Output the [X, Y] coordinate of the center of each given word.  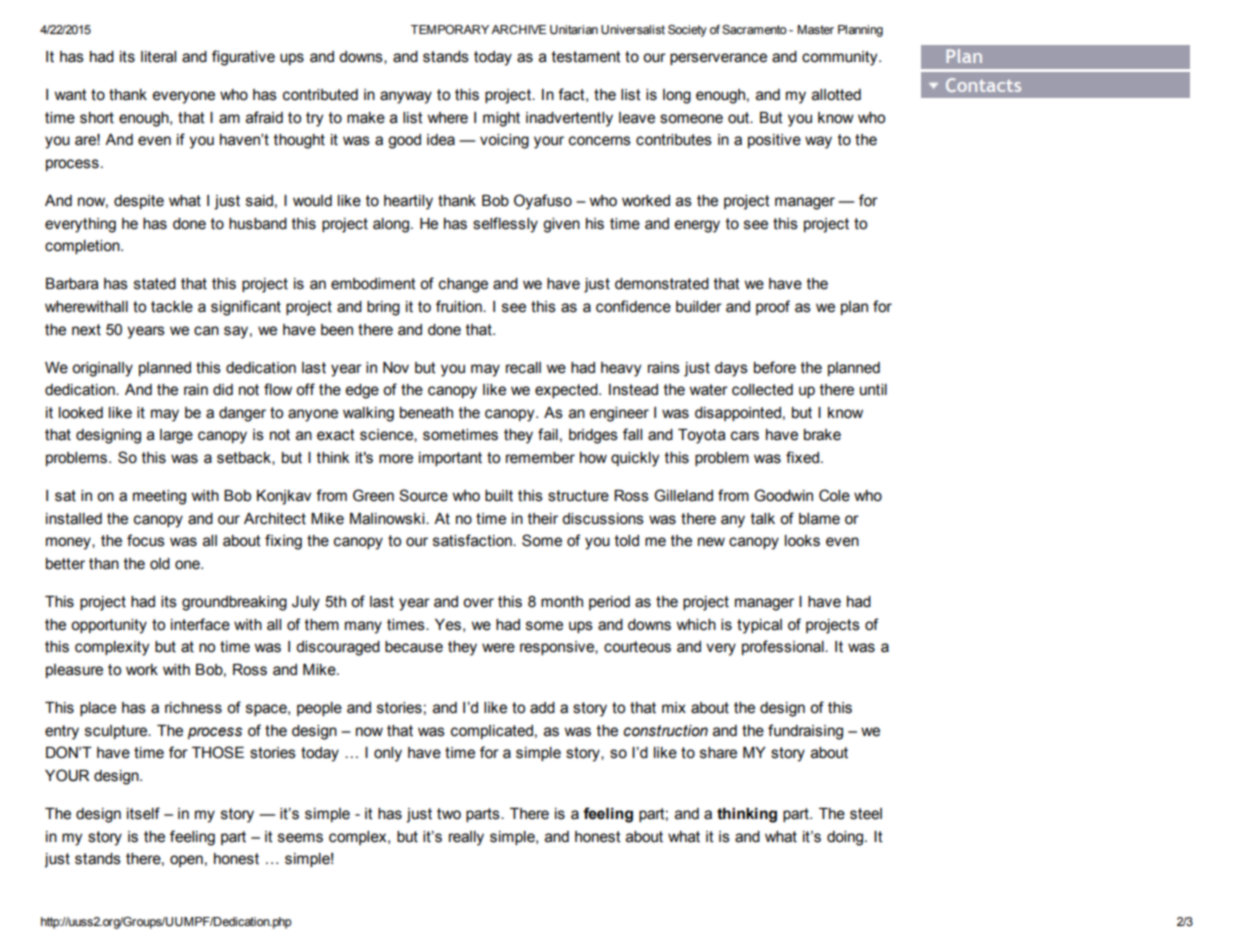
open [186, 861]
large [176, 436]
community [841, 58]
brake [822, 435]
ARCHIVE [518, 29]
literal [158, 57]
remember [540, 458]
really [466, 838]
